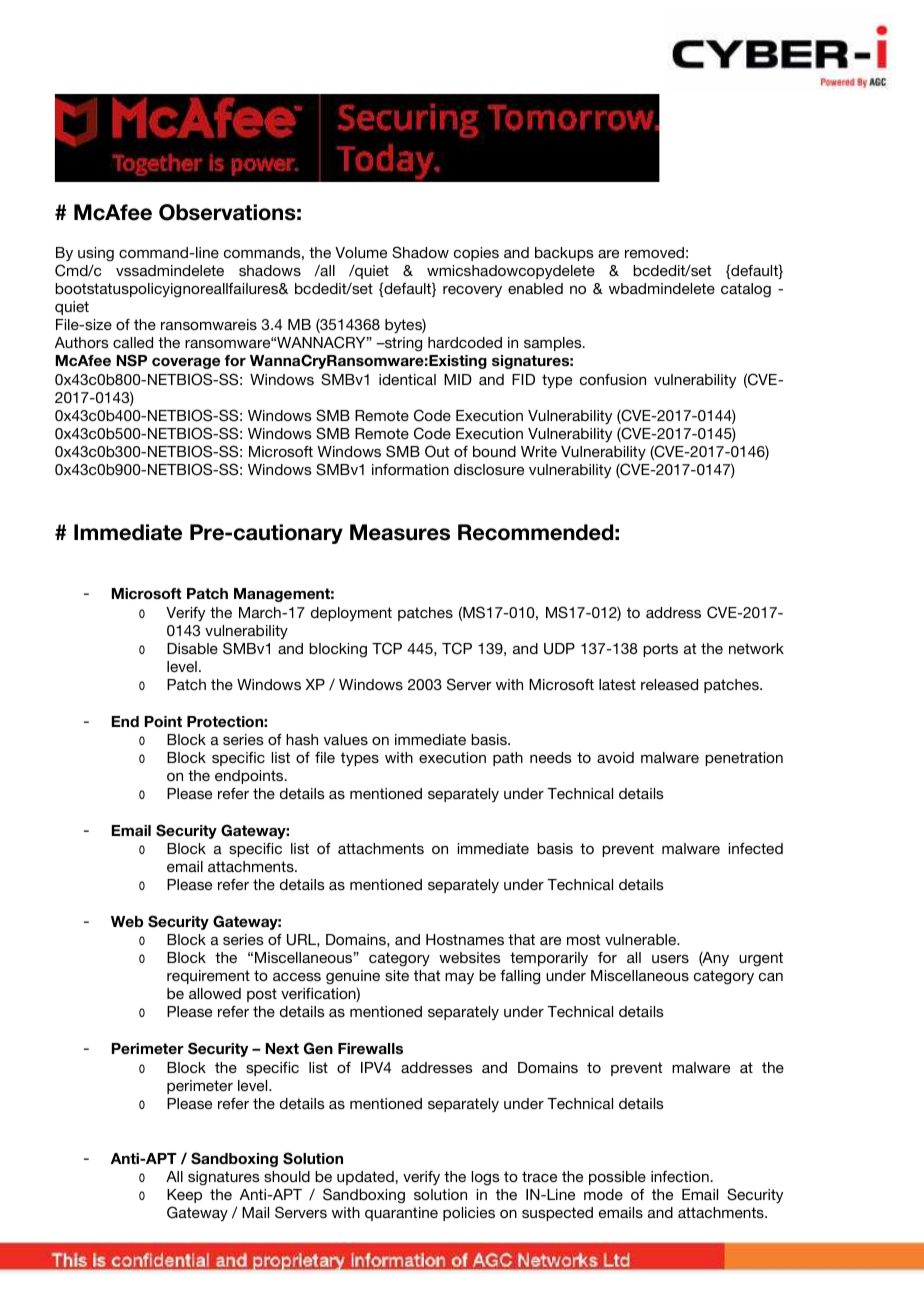 Image resolution: width=924 pixels, height=1308 pixels. I want to click on removed, so click(654, 252).
